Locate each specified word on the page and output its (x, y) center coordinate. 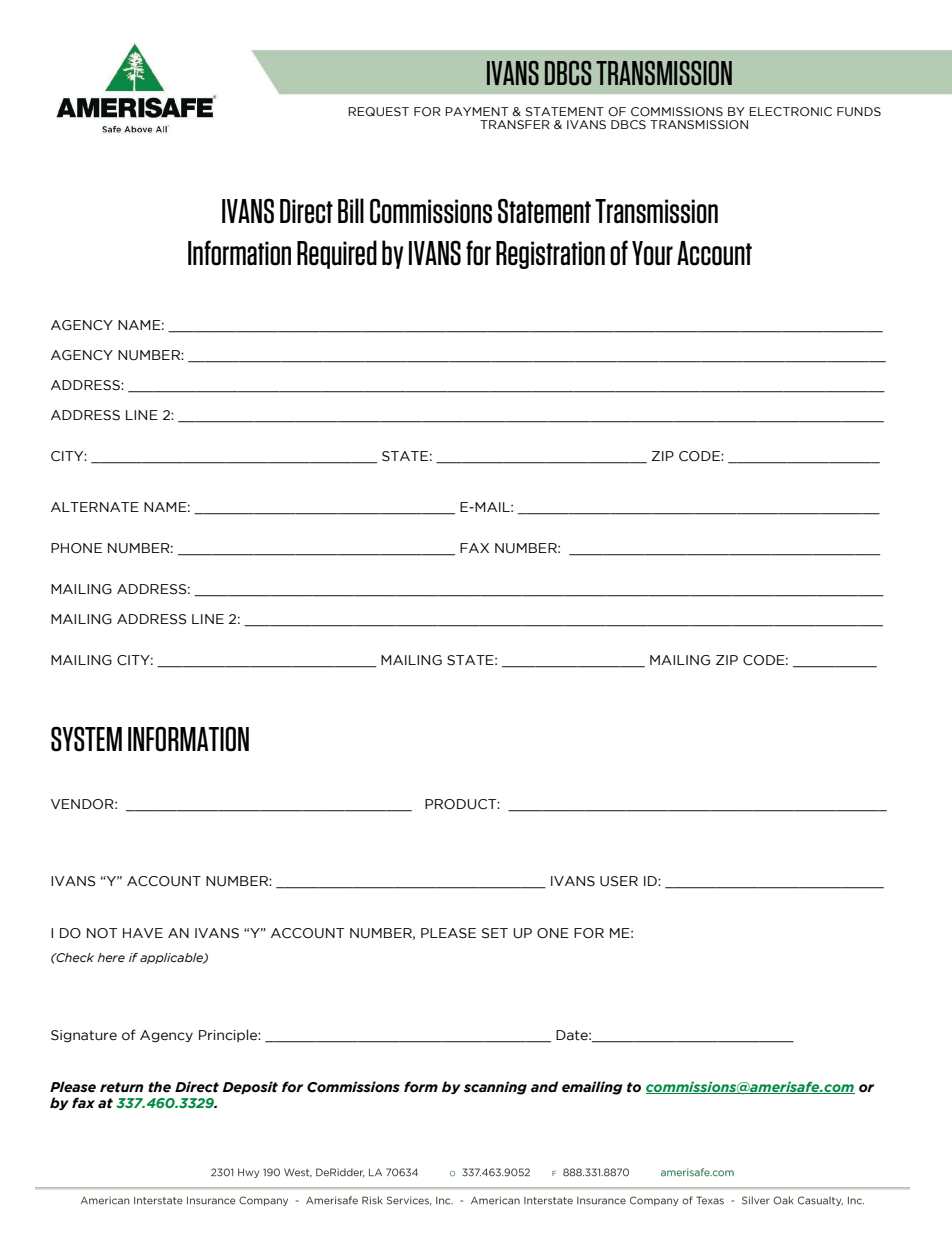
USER (619, 881)
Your (652, 253)
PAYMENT (476, 111)
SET (495, 933)
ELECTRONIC (790, 111)
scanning (495, 1088)
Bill (351, 210)
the (159, 1087)
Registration (550, 255)
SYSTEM (86, 739)
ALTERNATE (95, 507)
